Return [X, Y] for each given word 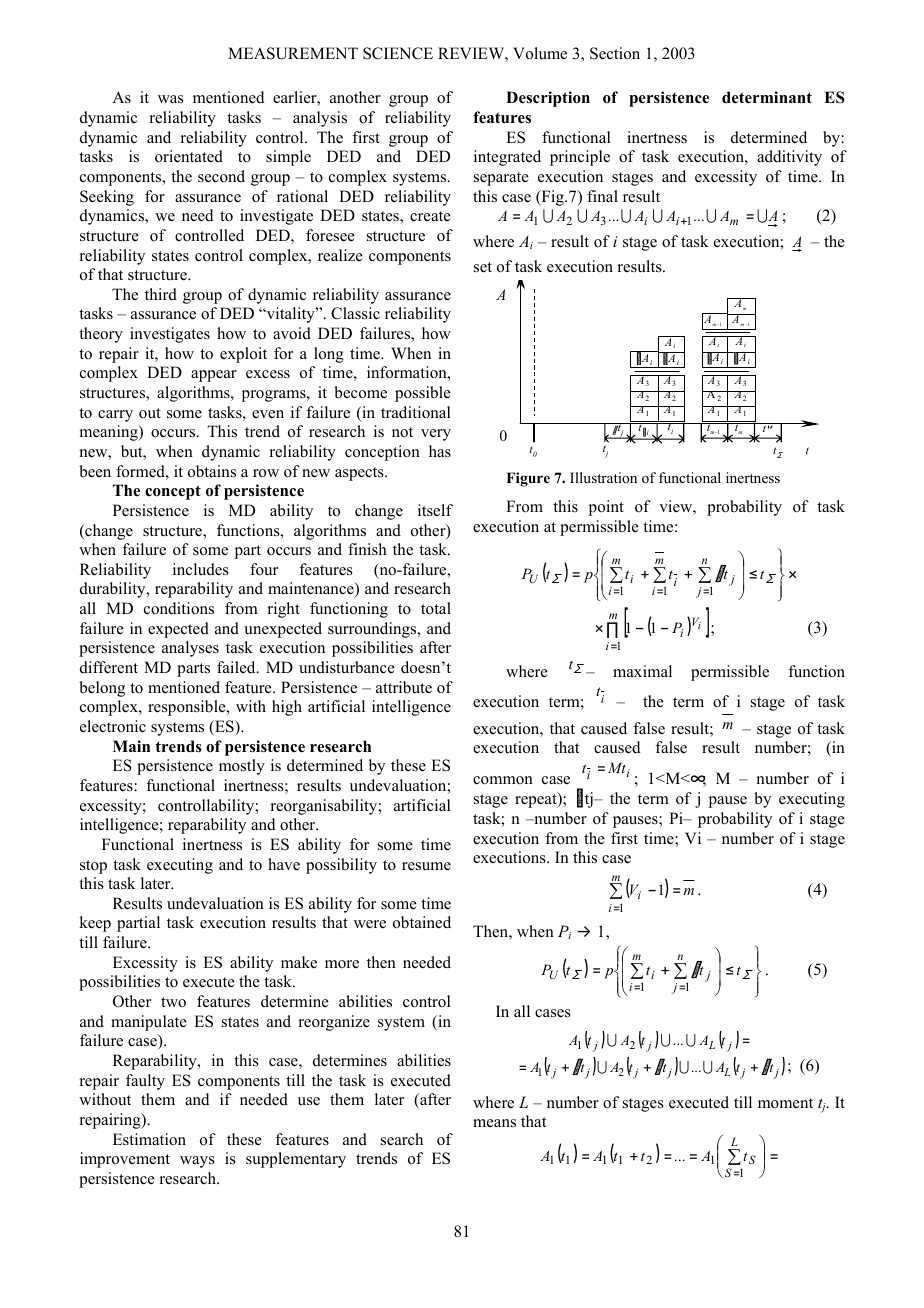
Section [615, 53]
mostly [242, 767]
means [494, 1123]
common [503, 780]
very [436, 435]
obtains [212, 471]
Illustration [603, 477]
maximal [642, 671]
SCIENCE [398, 53]
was [171, 99]
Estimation [149, 1139]
